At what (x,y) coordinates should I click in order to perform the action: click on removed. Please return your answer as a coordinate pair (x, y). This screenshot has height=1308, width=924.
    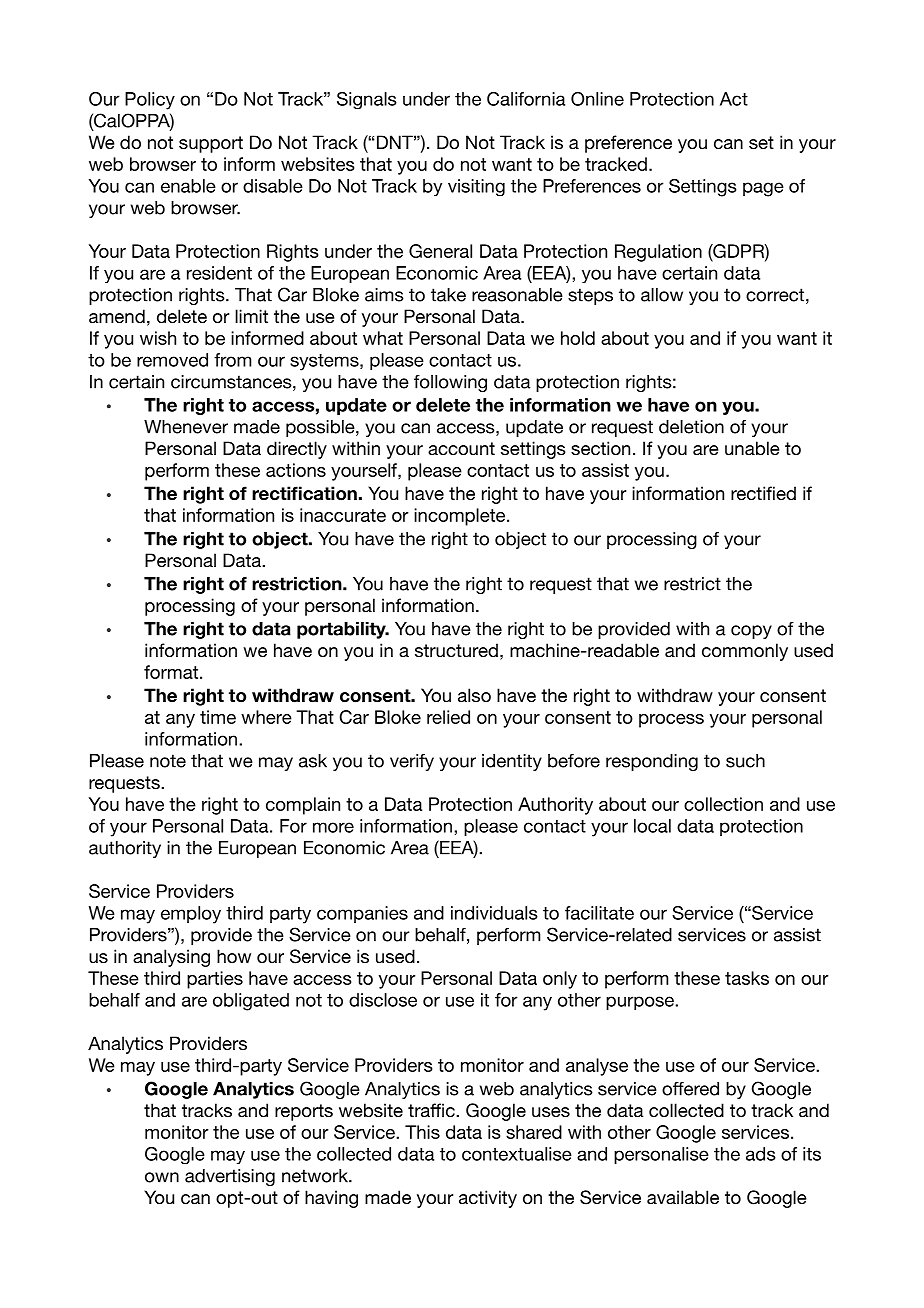
    Looking at the image, I should click on (172, 360).
